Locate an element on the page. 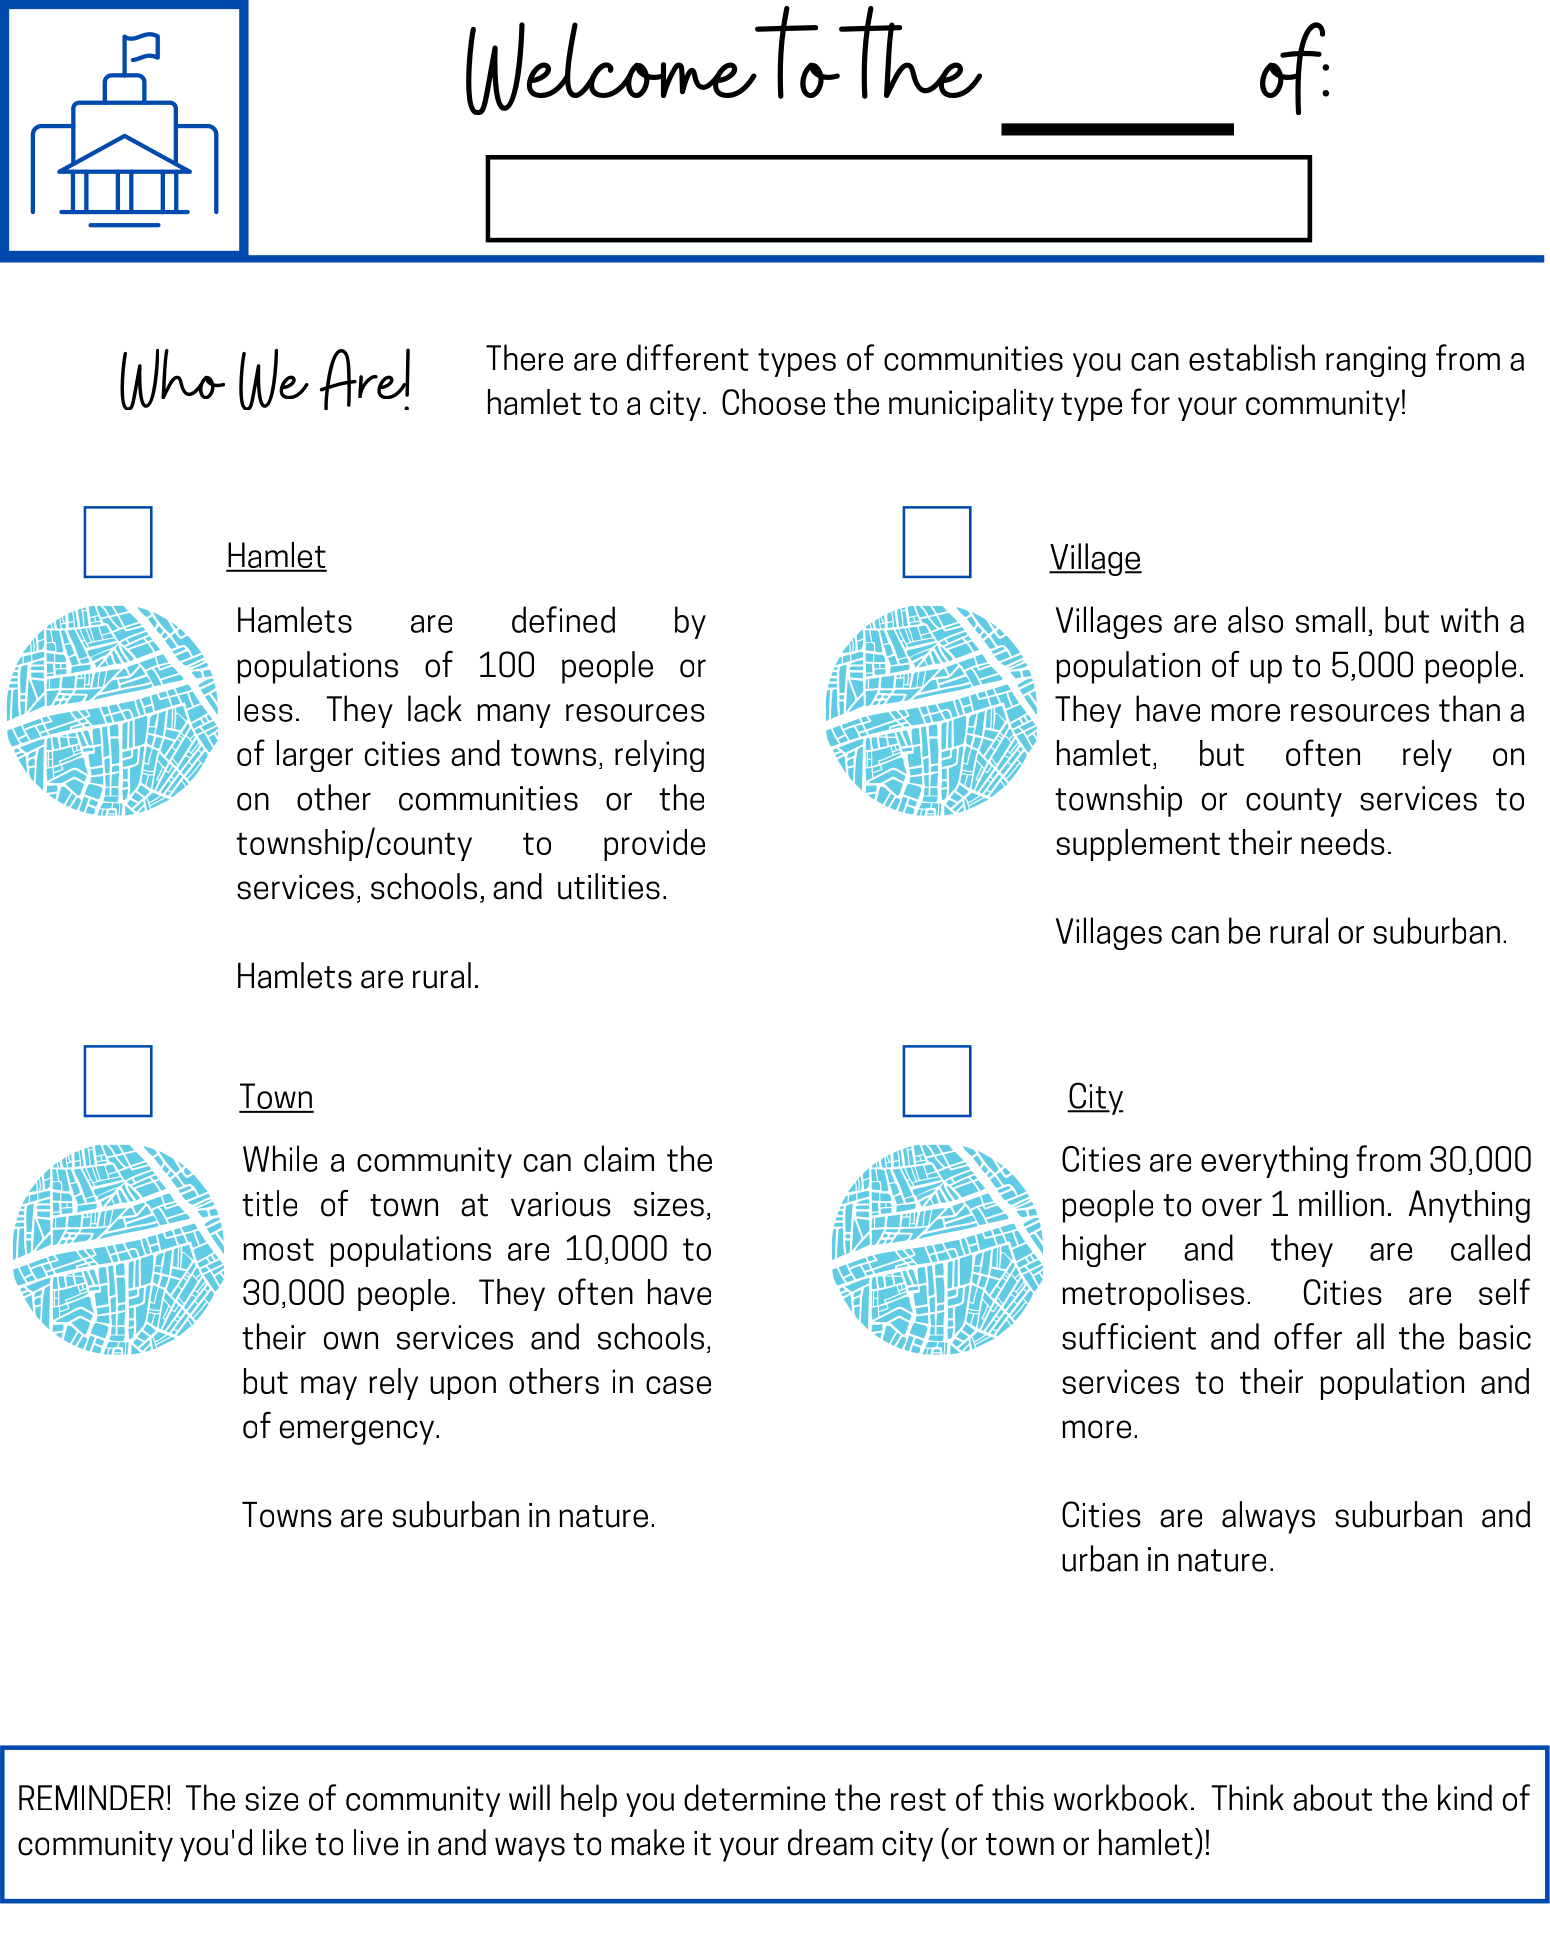 The image size is (1550, 1938). determine is located at coordinates (754, 1797).
